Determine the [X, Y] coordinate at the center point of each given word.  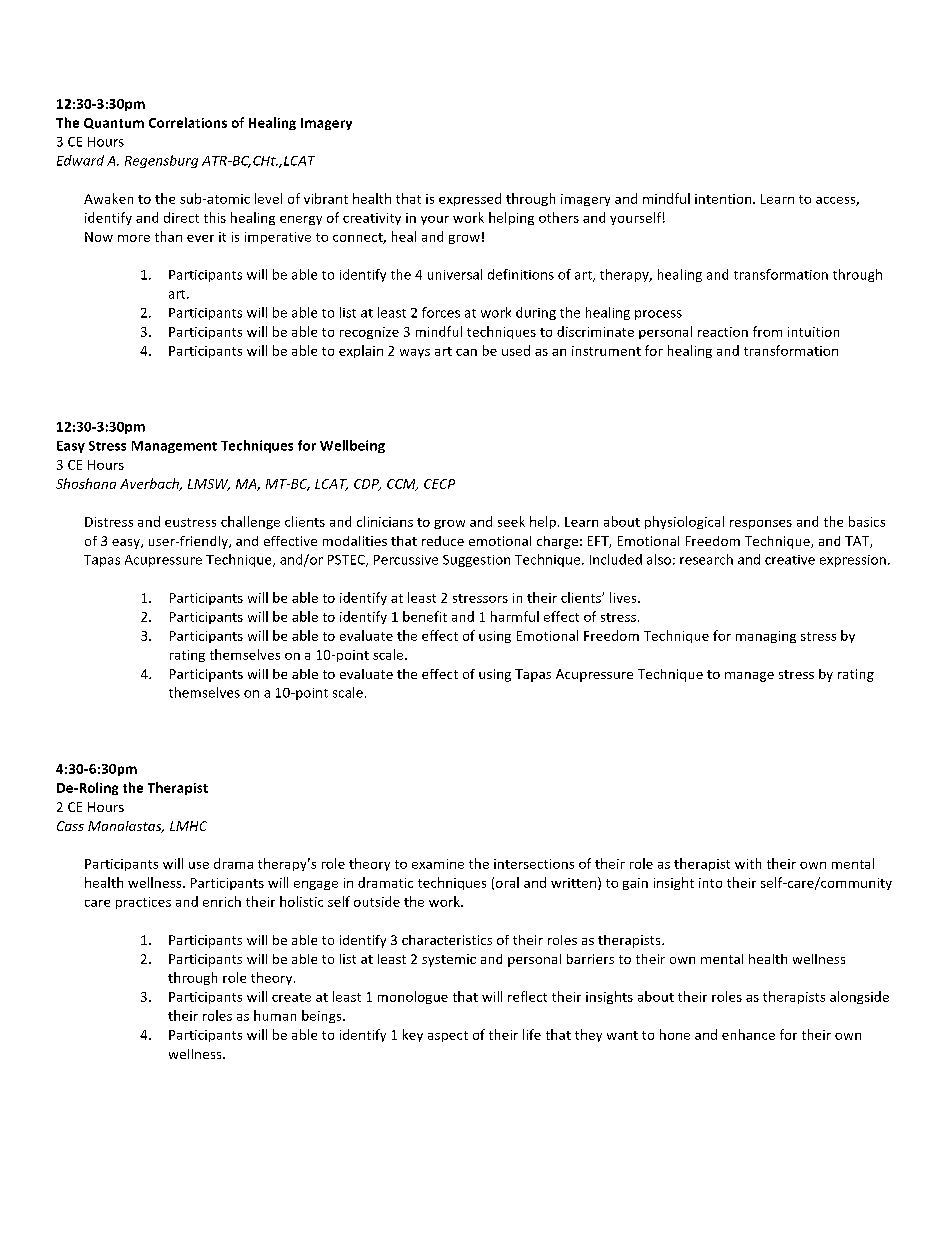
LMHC [188, 826]
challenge [250, 522]
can [466, 352]
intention [724, 199]
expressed [470, 199]
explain [361, 351]
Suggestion [476, 561]
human [275, 1015]
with [748, 863]
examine [438, 864]
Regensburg [161, 161]
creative [790, 560]
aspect [448, 1036]
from [767, 331]
